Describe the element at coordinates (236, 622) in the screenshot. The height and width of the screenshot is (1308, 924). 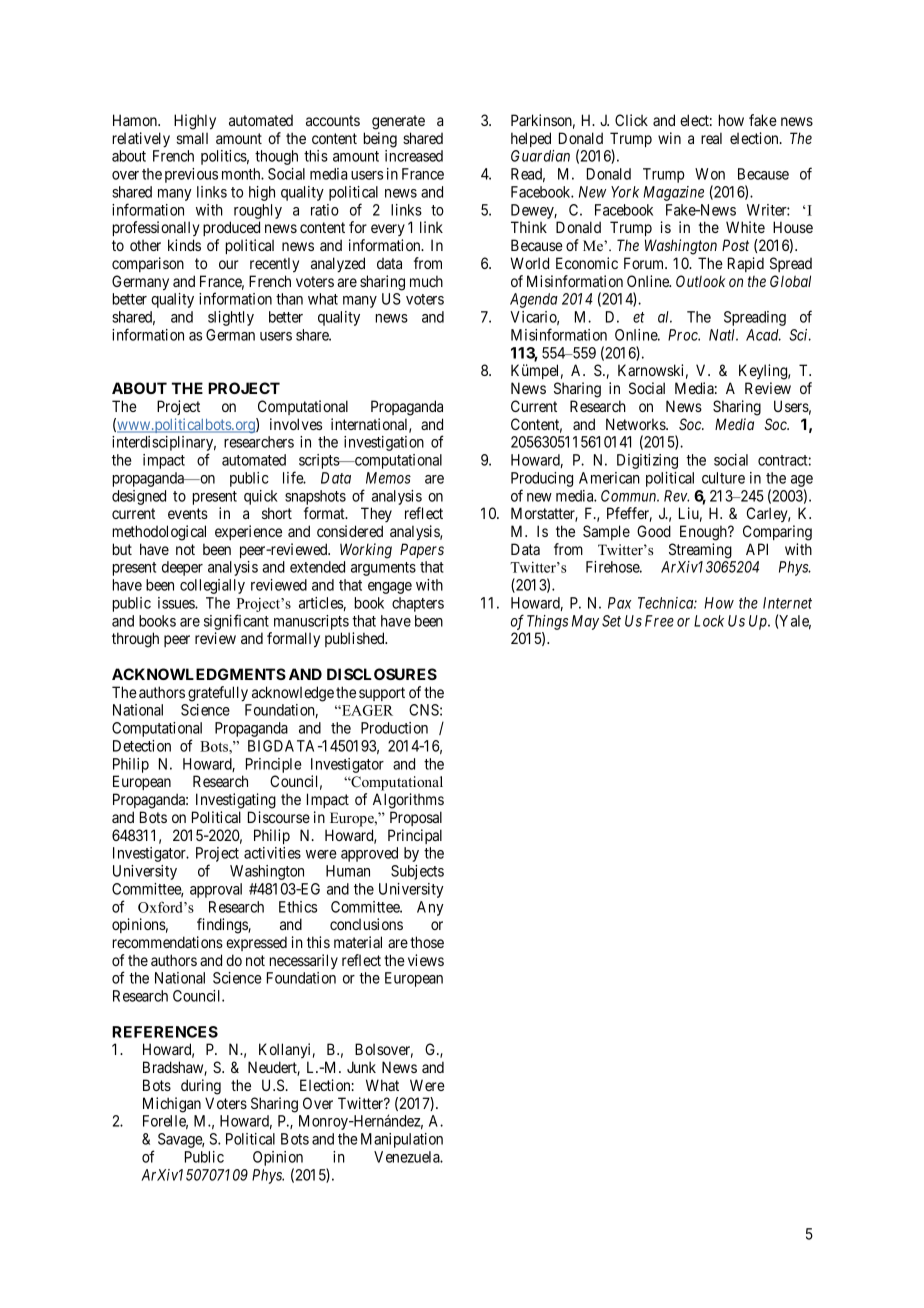
I see `significant` at that location.
